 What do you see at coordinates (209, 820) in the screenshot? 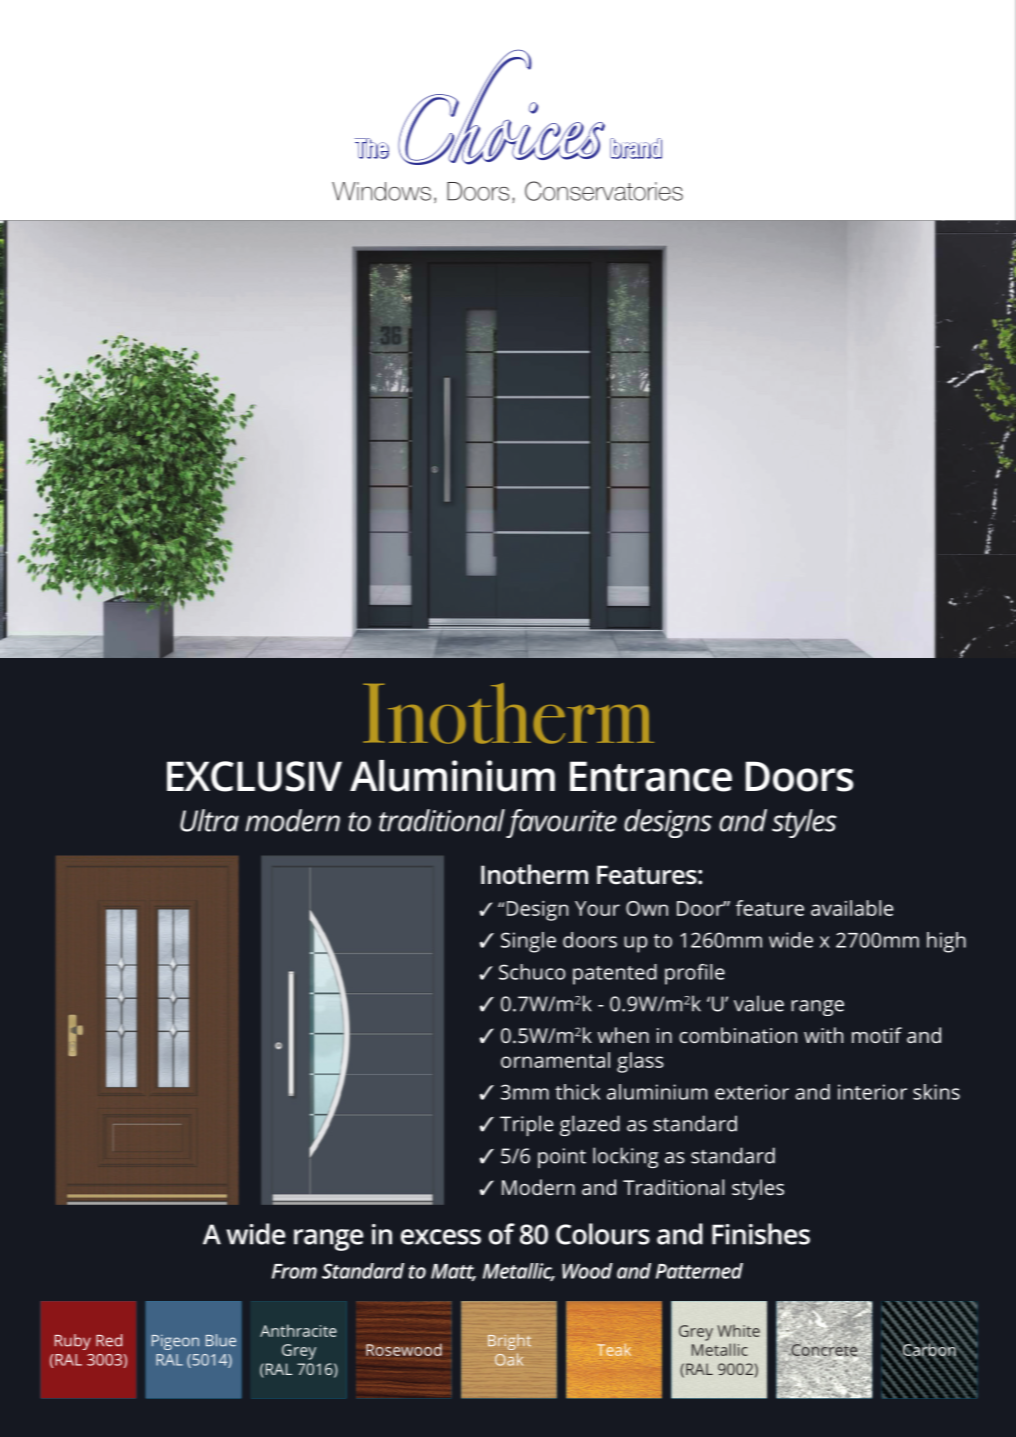
I see `Ultra` at bounding box center [209, 820].
